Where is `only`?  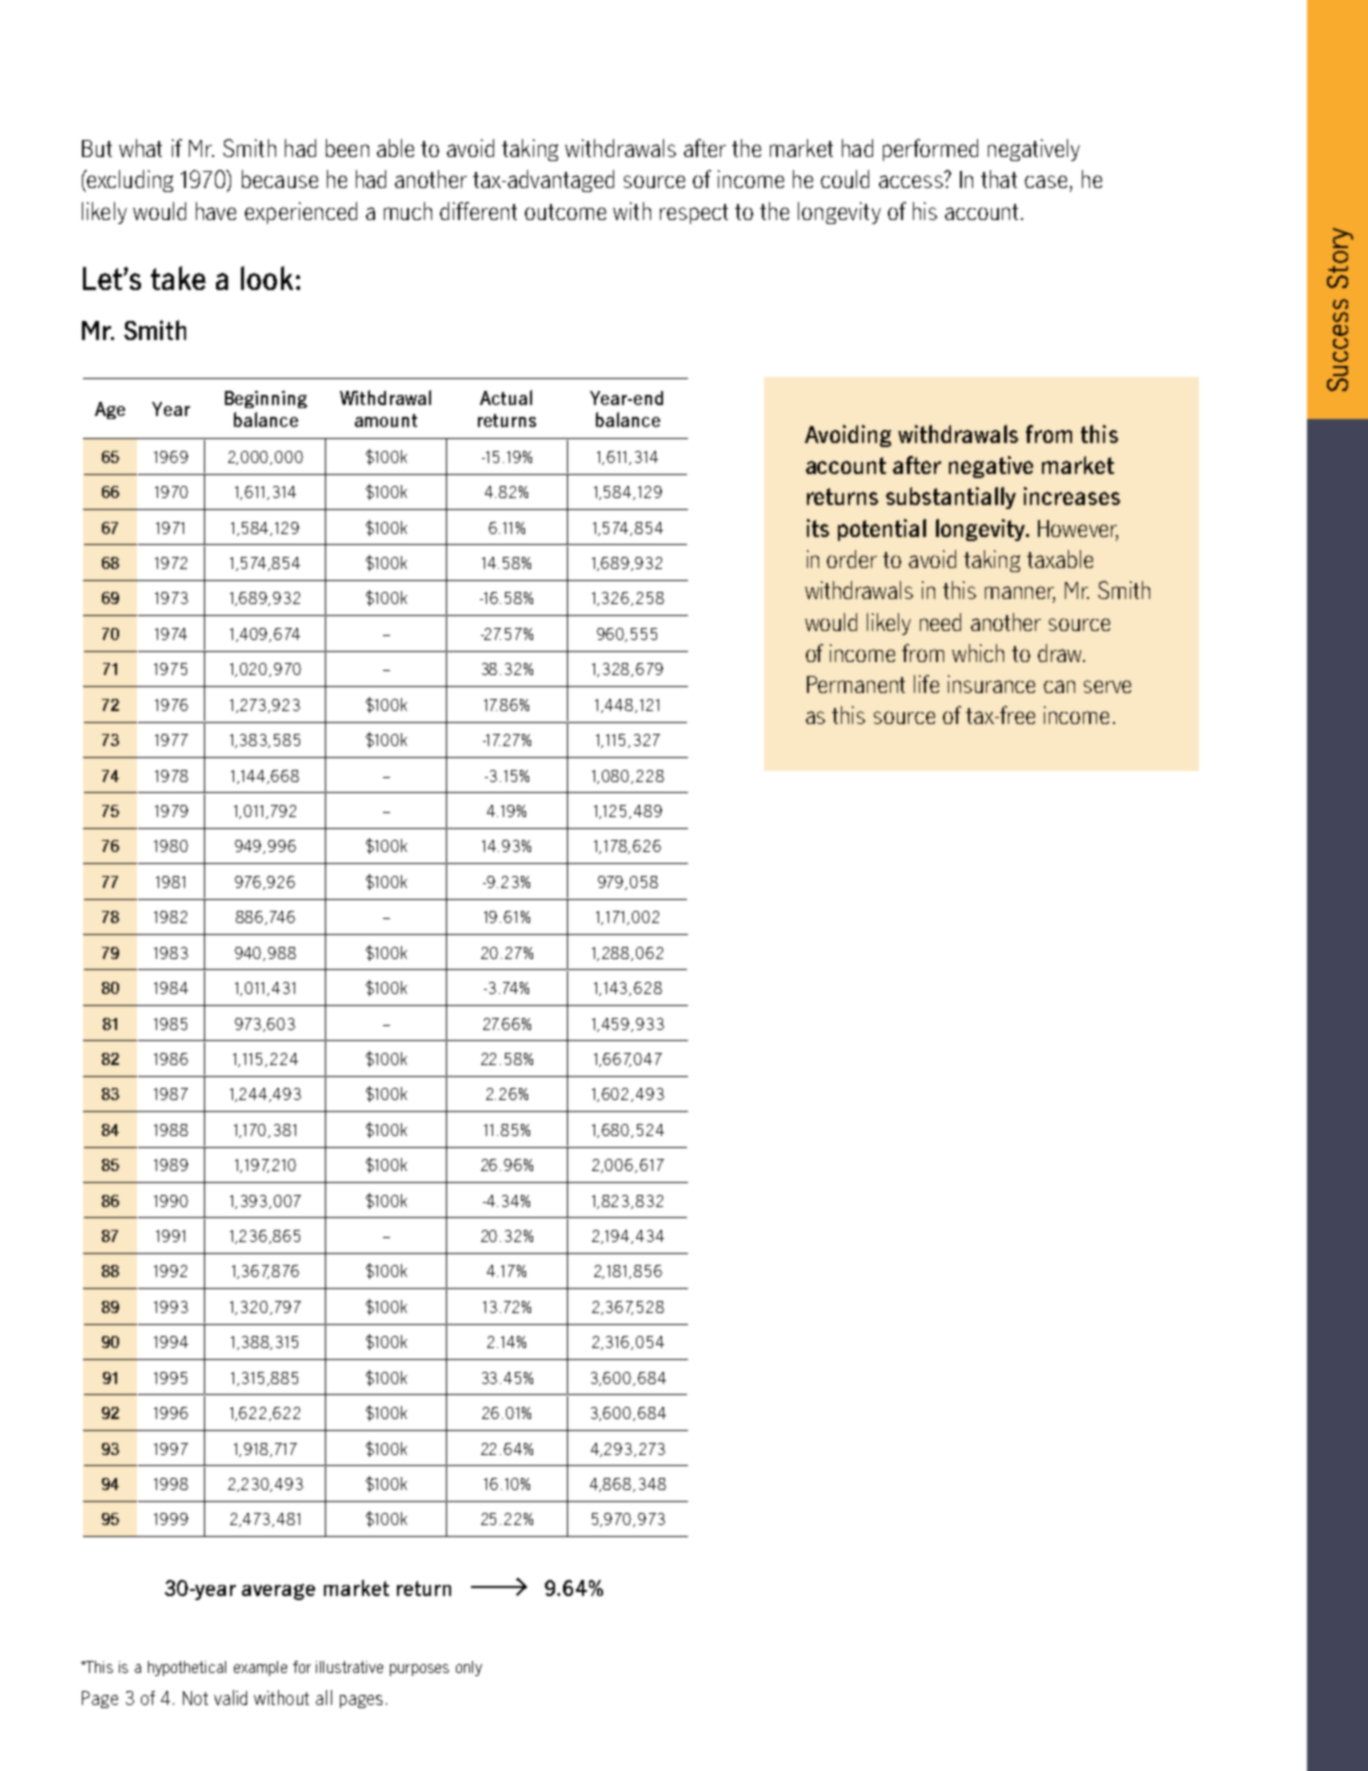
only is located at coordinates (469, 1668).
